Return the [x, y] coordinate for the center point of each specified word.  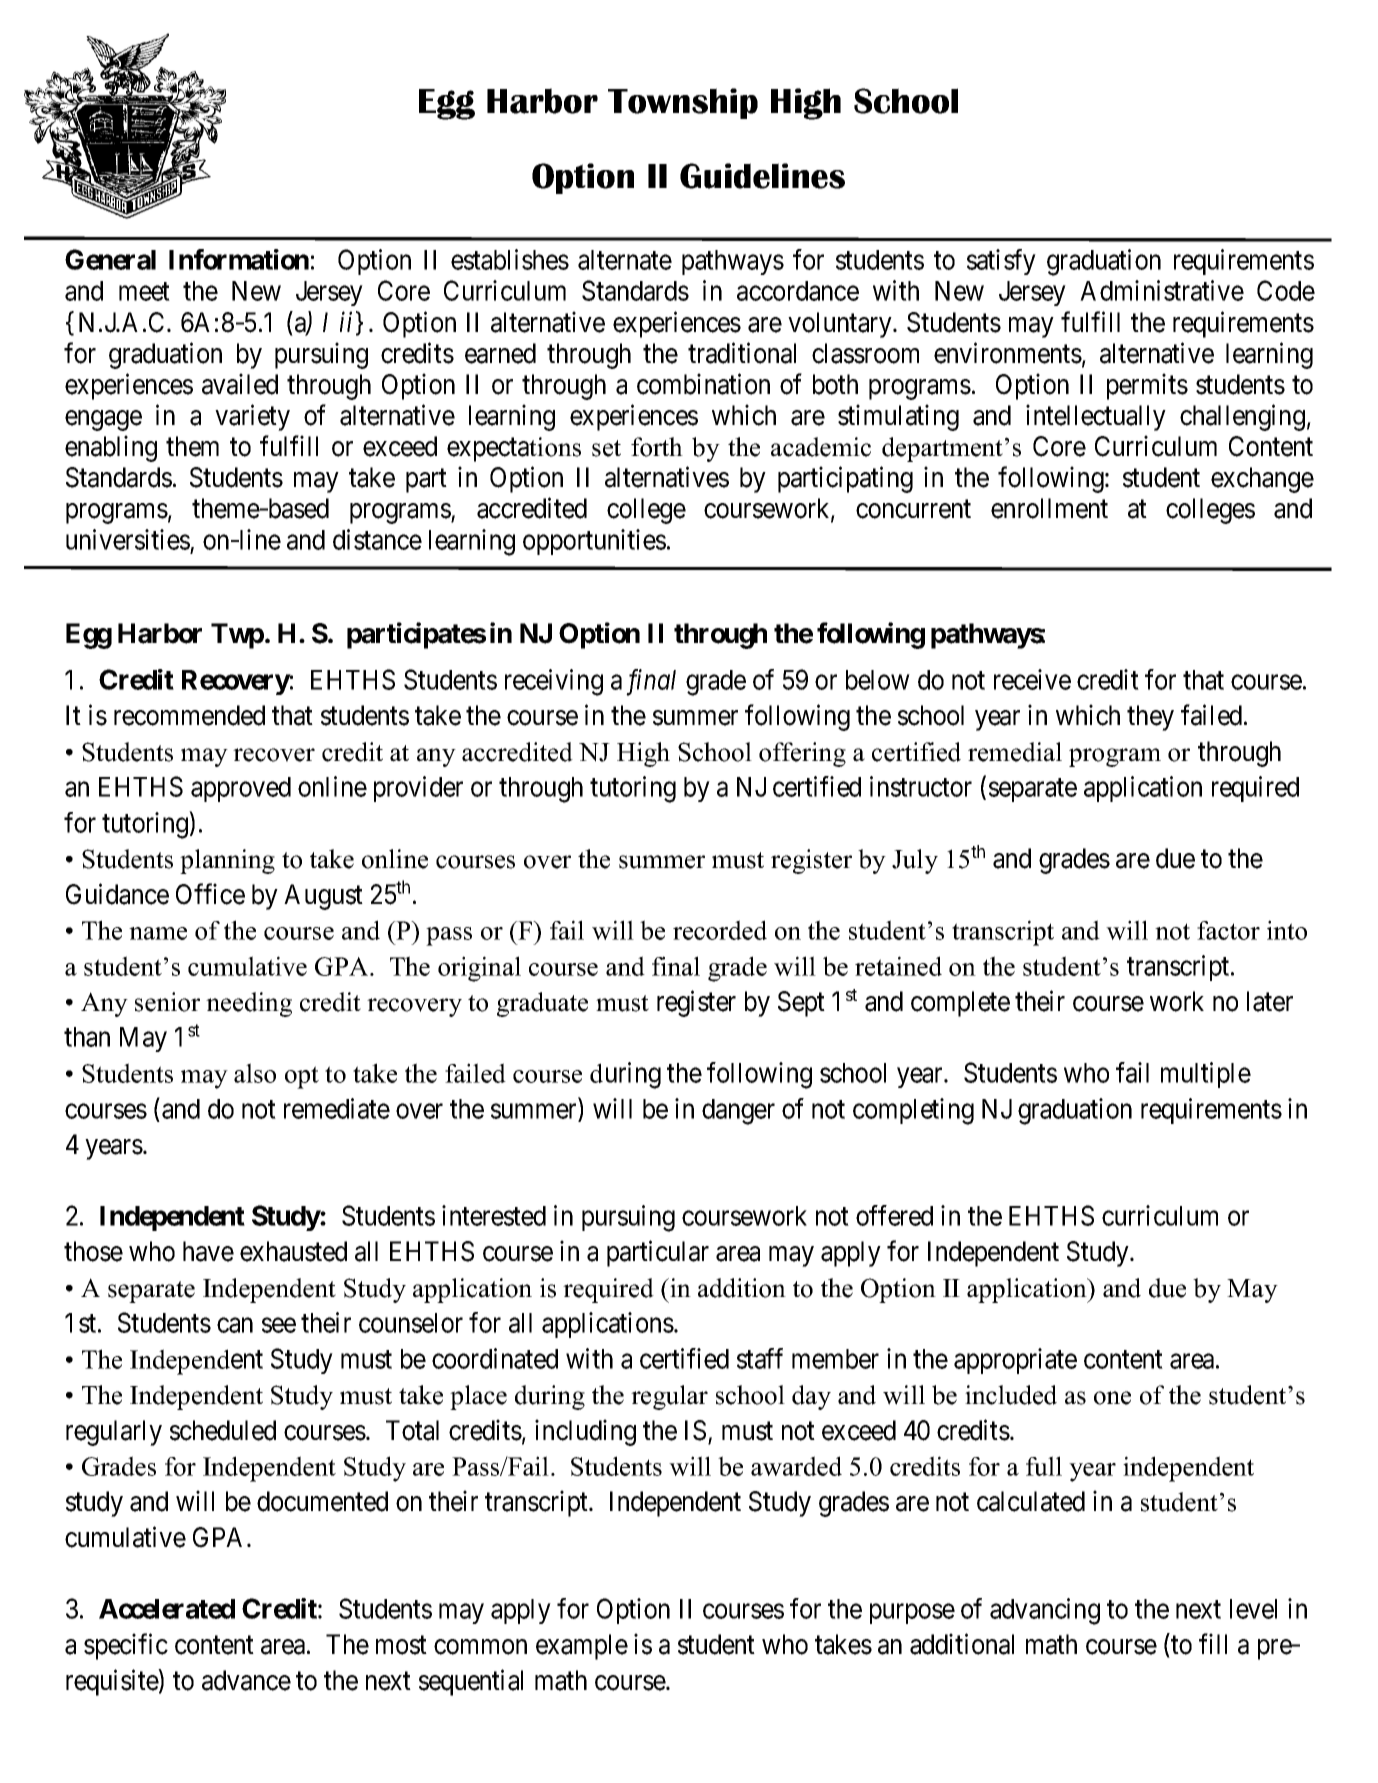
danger [738, 1112]
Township [683, 103]
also [255, 1073]
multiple [1206, 1075]
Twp [237, 636]
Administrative [1162, 290]
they [1150, 718]
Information [239, 259]
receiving [554, 682]
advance [246, 1680]
